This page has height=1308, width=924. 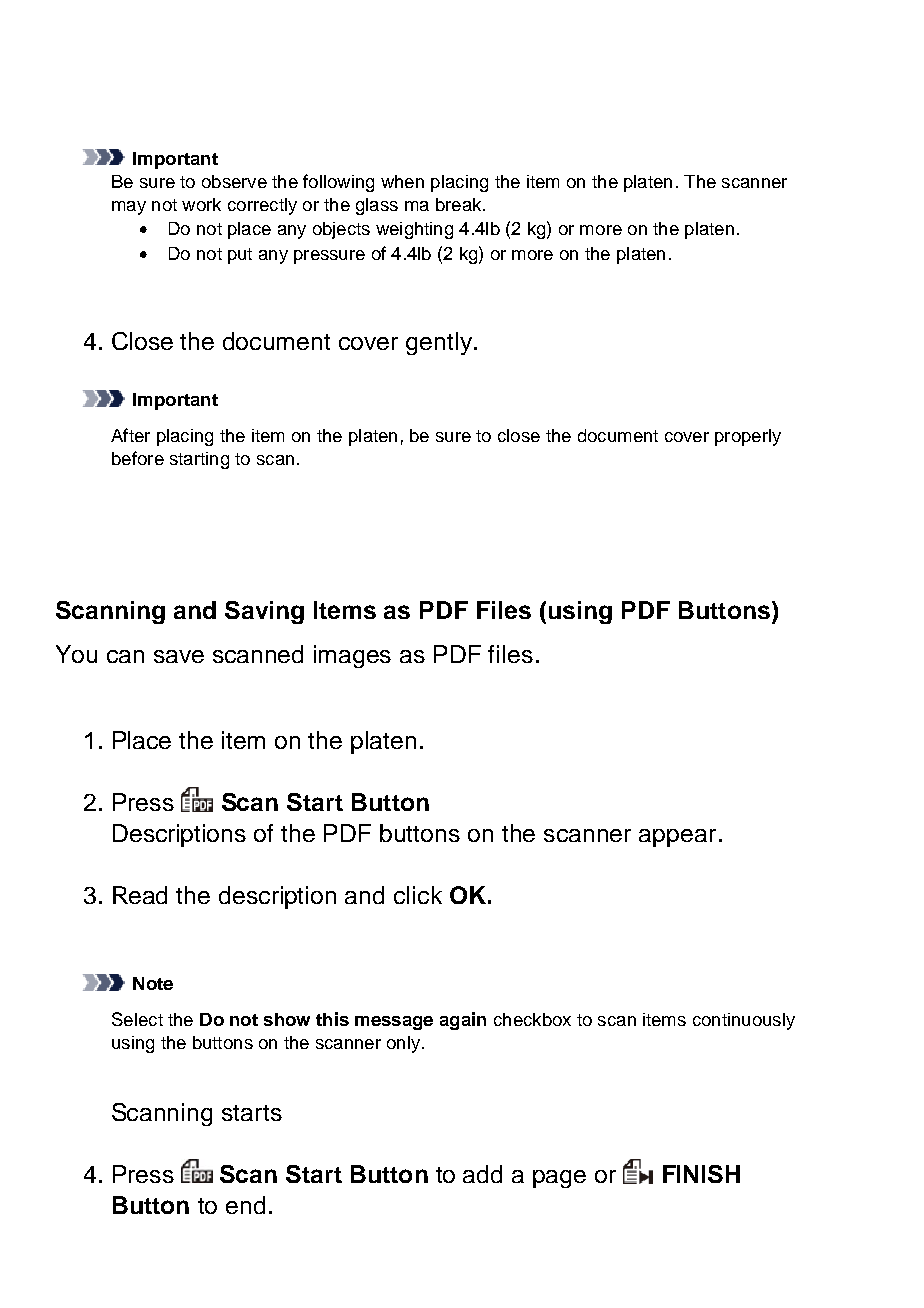 I want to click on may, so click(x=129, y=208).
